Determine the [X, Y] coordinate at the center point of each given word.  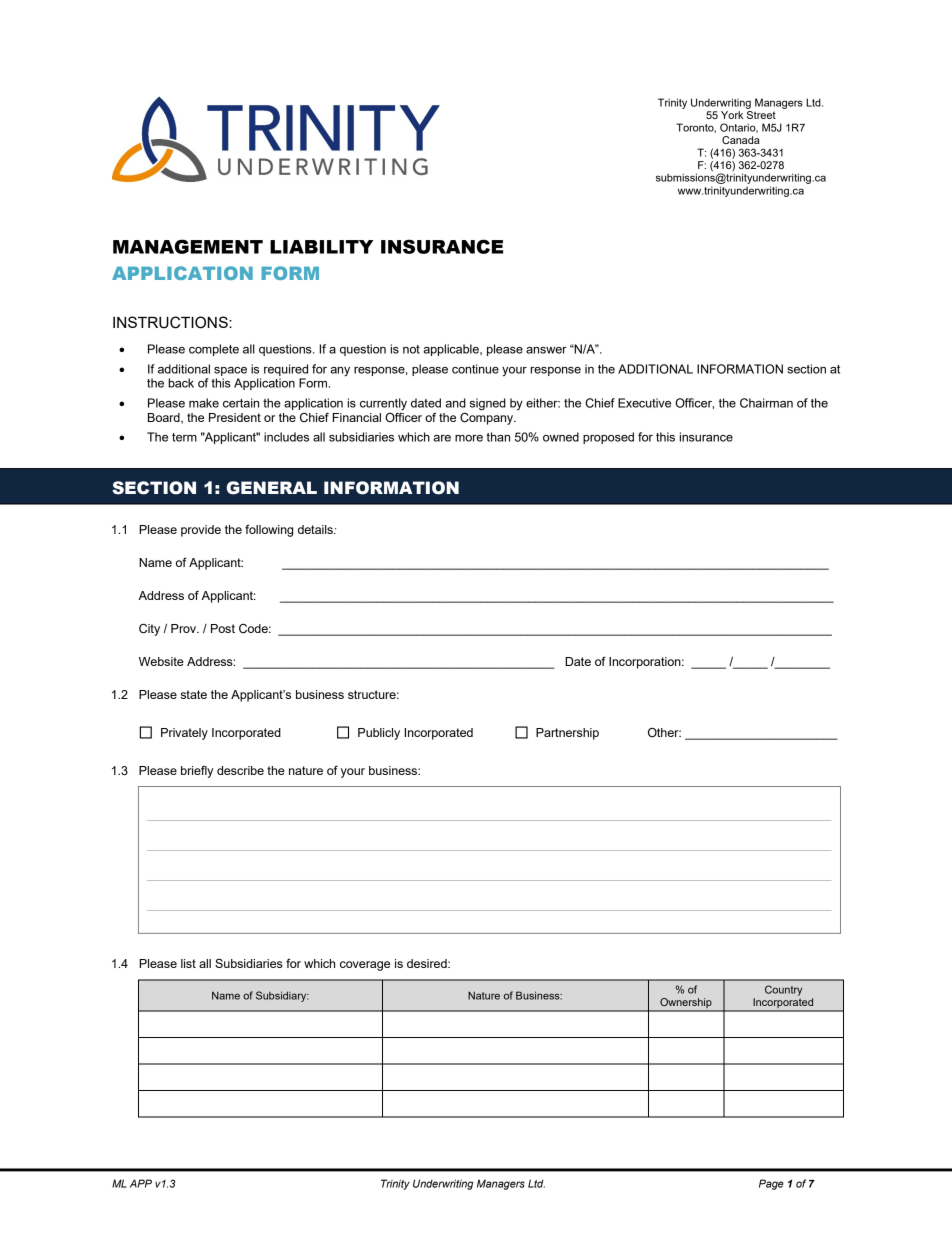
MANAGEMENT [188, 246]
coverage [365, 966]
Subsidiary [282, 996]
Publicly [379, 734]
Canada [741, 140]
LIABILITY [321, 247]
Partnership [567, 734]
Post [223, 628]
